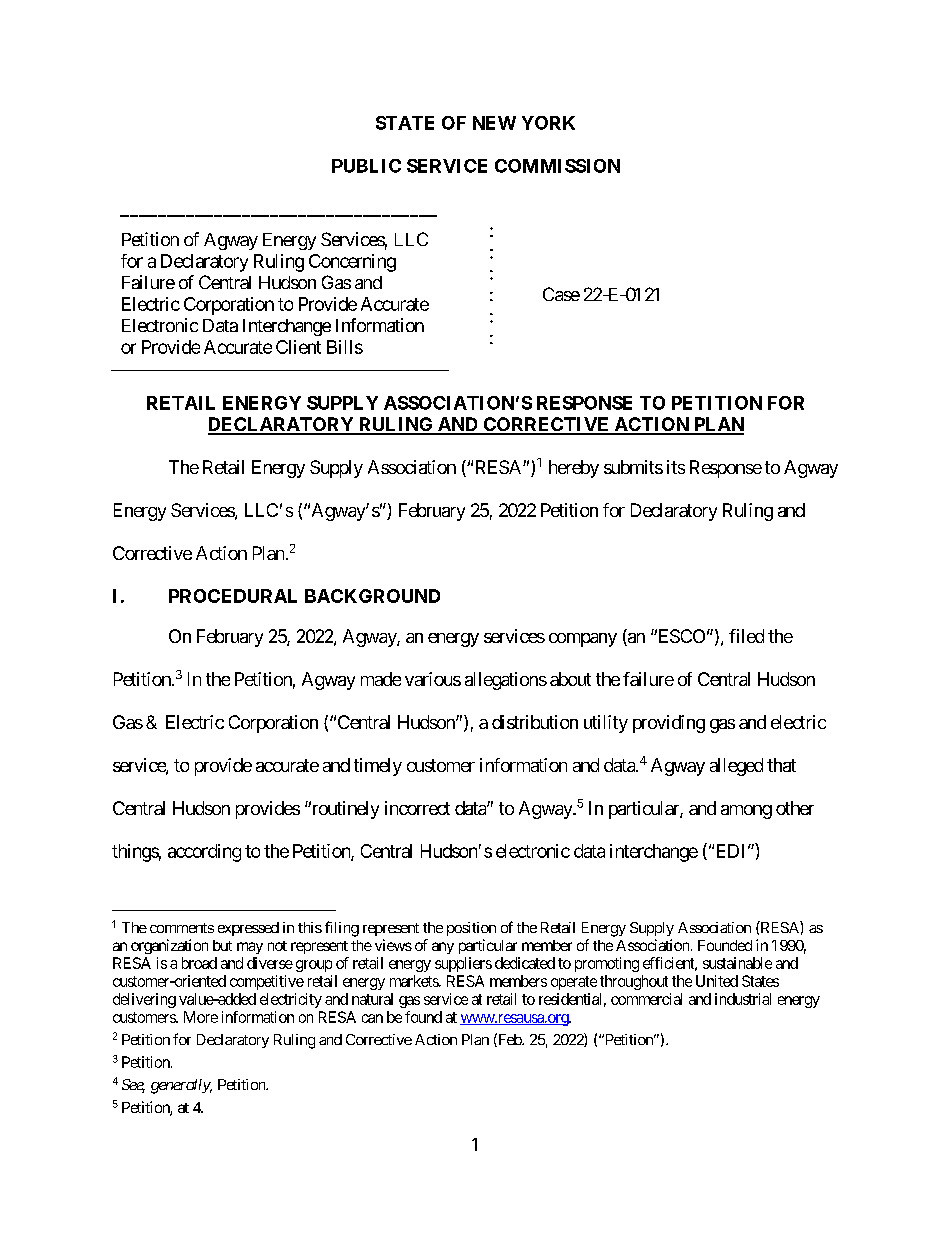 The image size is (952, 1233). Describe the element at coordinates (298, 347) in the screenshot. I see `Client` at that location.
